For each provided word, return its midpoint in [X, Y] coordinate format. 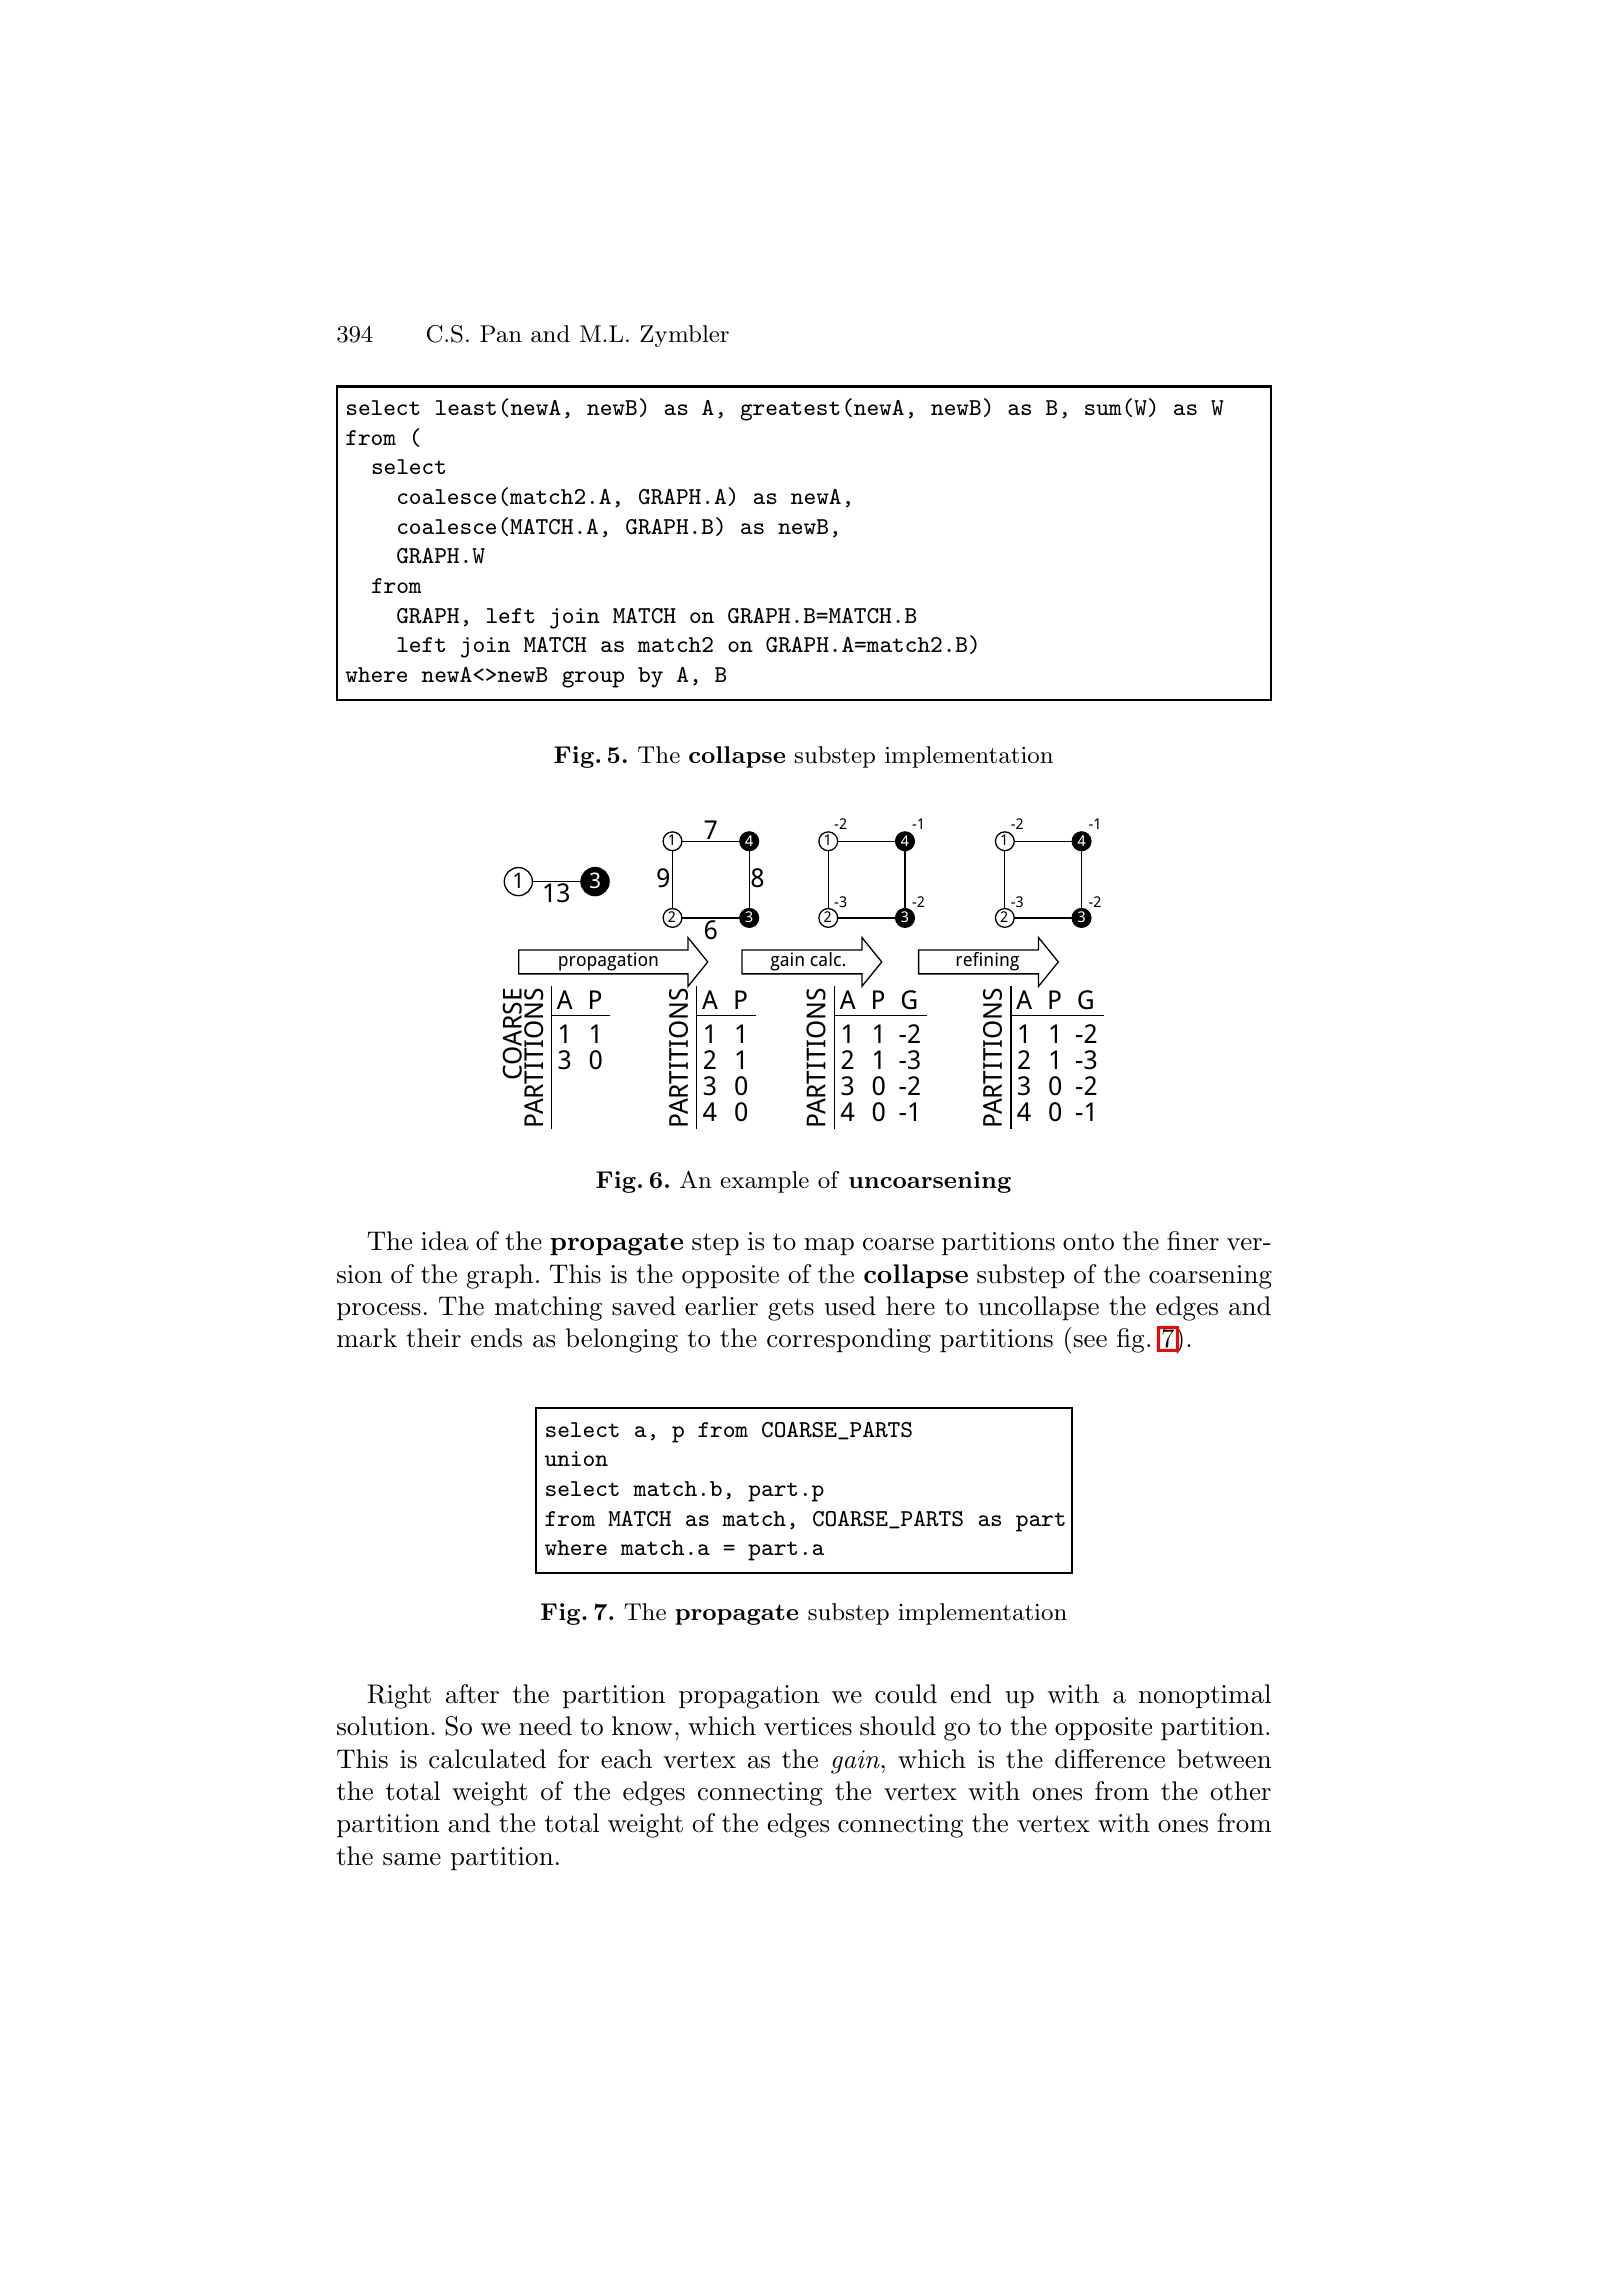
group [593, 679]
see [1090, 1341]
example [764, 1182]
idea [445, 1241]
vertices [808, 1726]
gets [791, 1309]
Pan [501, 334]
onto [1088, 1242]
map [829, 1247]
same [412, 1859]
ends [496, 1338]
